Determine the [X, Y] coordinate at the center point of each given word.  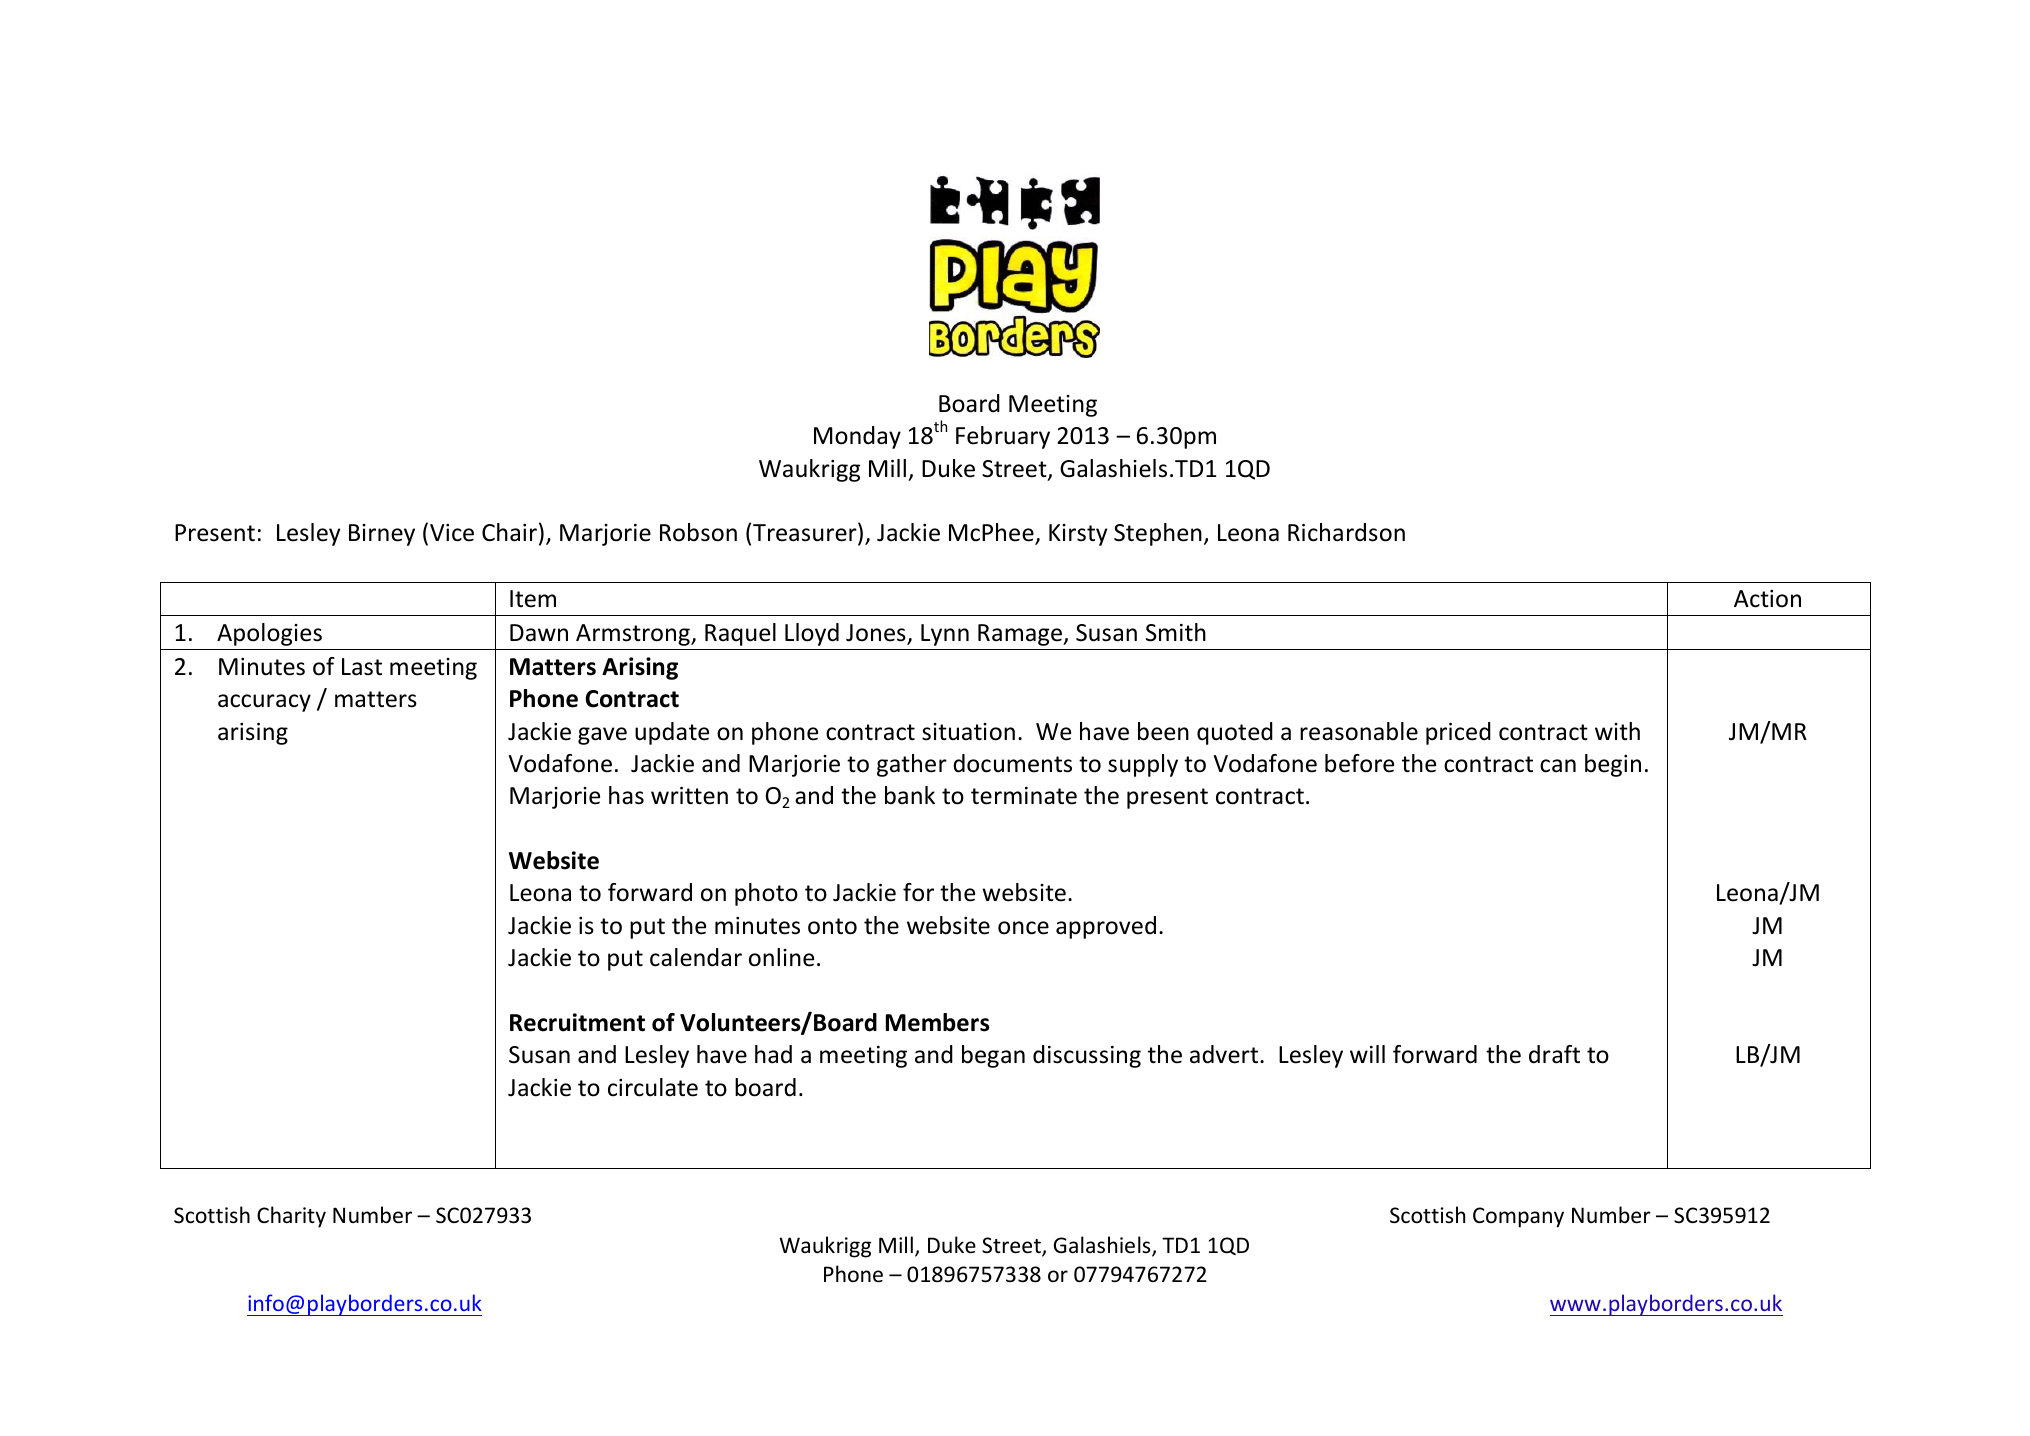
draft [1554, 1054]
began [993, 1056]
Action [1767, 599]
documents [1012, 763]
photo [766, 894]
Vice [452, 533]
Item [533, 599]
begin [1613, 765]
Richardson [1346, 532]
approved [1106, 927]
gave [602, 736]
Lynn [945, 635]
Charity [291, 1217]
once [1023, 928]
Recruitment [577, 1022]
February [1003, 437]
